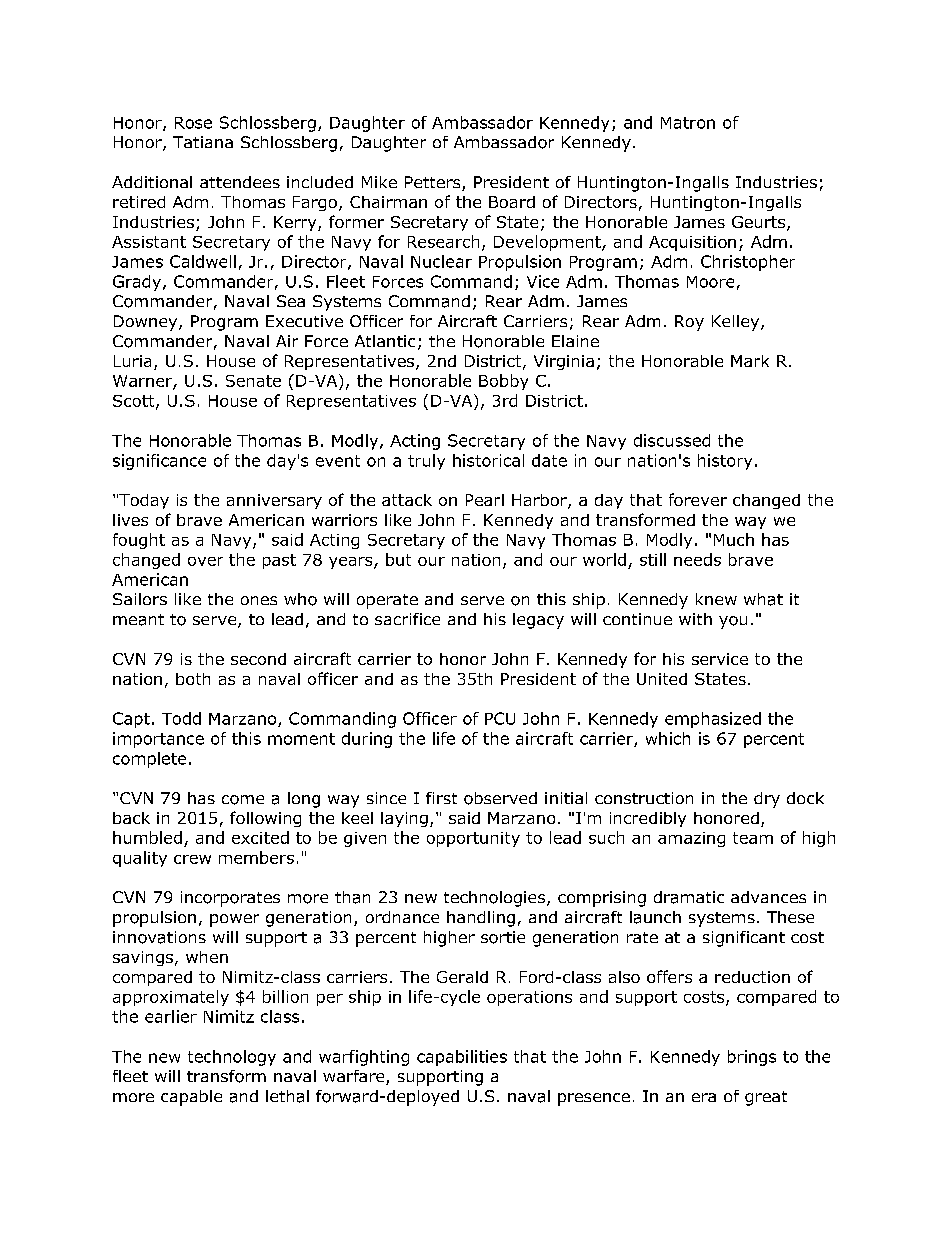  Describe the element at coordinates (203, 142) in the screenshot. I see `Tatiana` at that location.
